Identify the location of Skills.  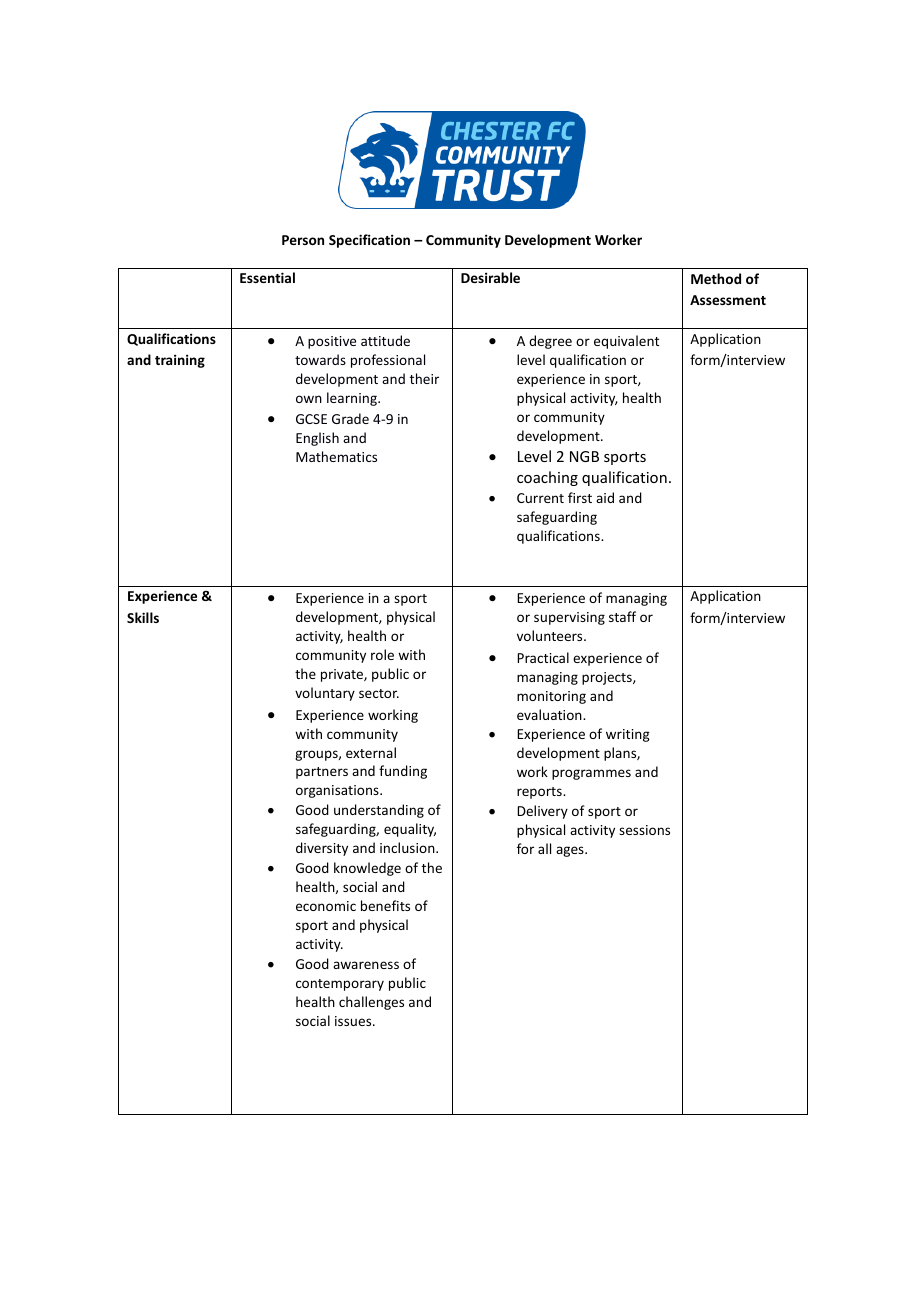
(143, 617).
